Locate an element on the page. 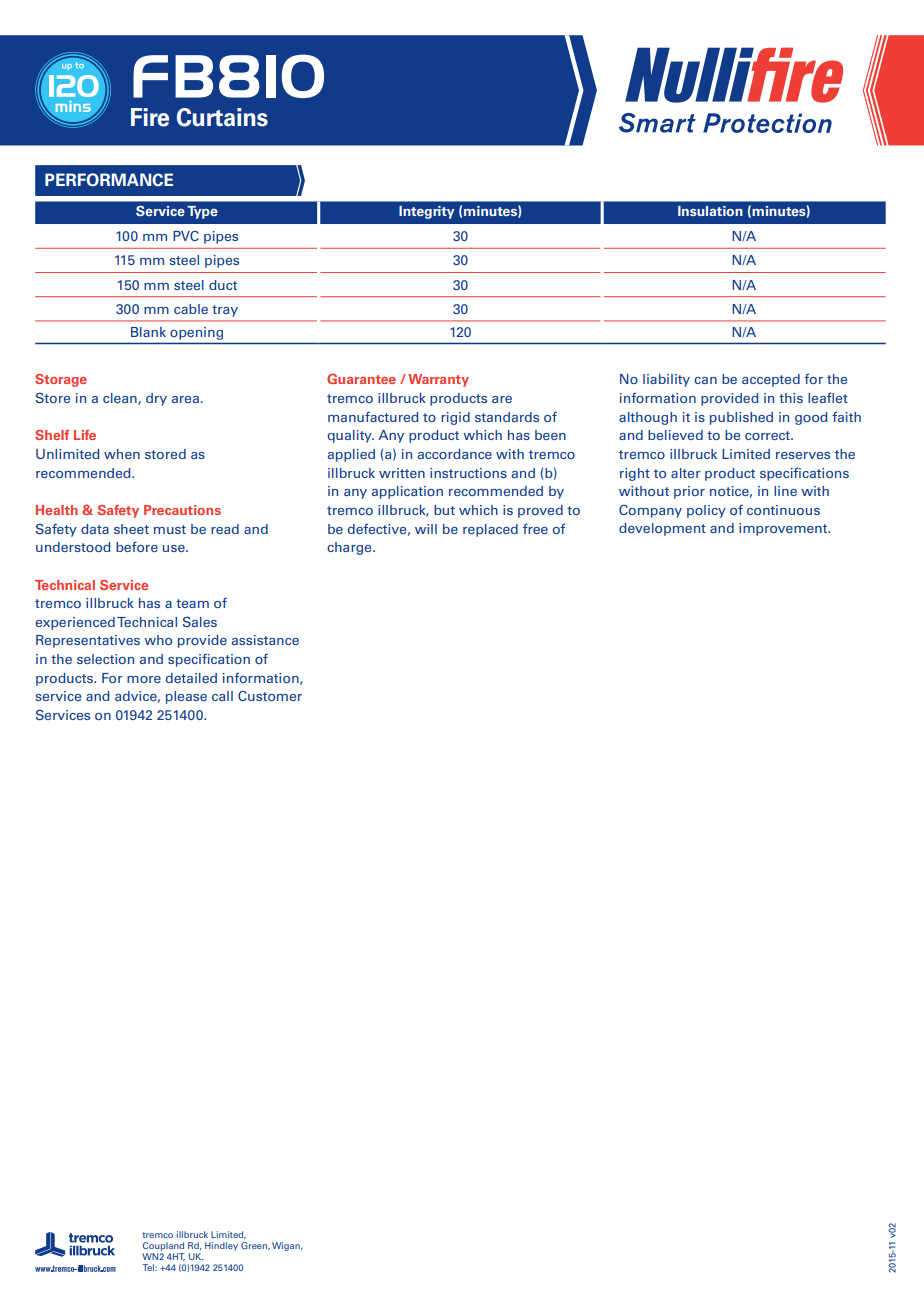  Customer is located at coordinates (270, 696).
